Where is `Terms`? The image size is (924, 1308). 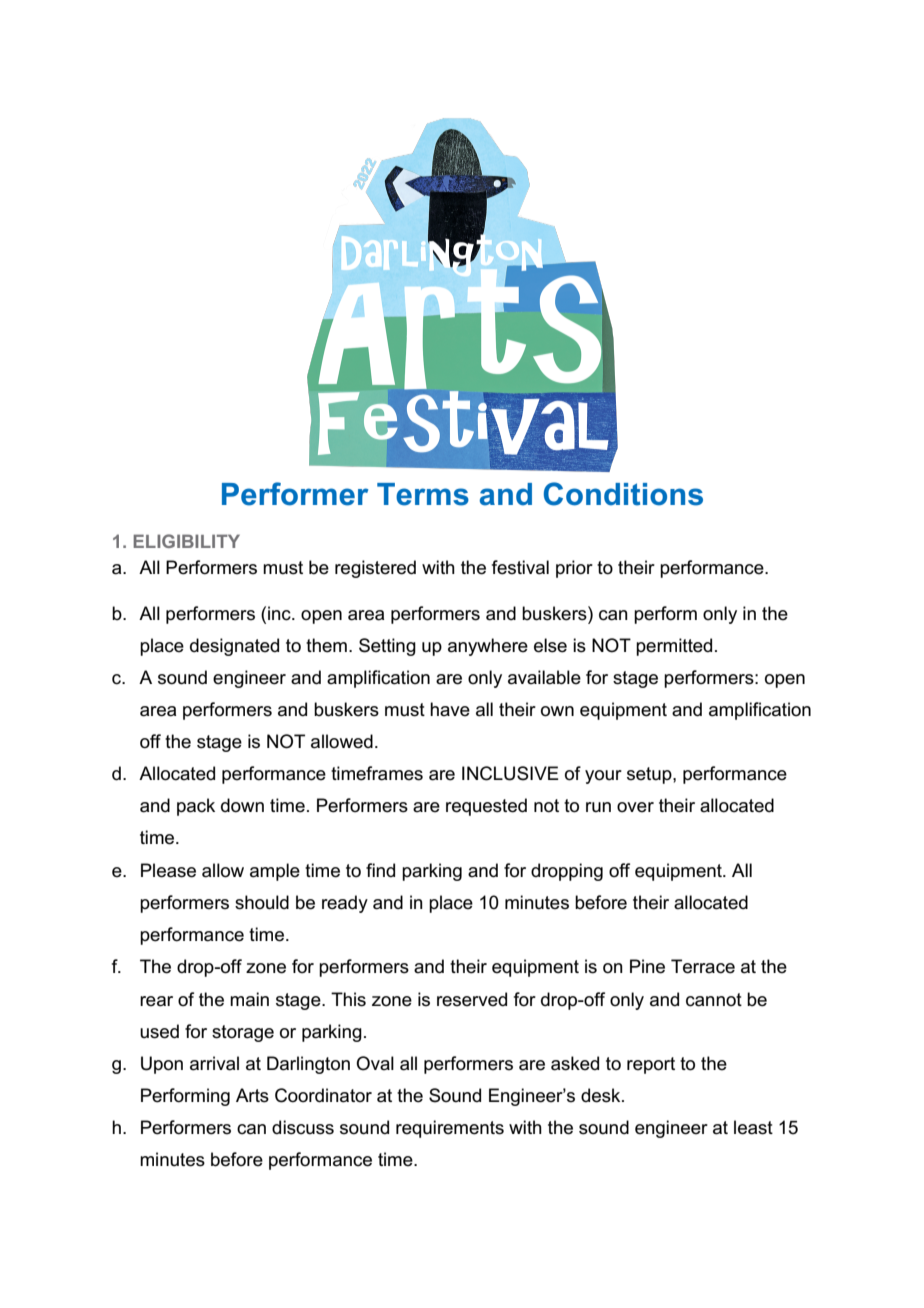 Terms is located at coordinates (423, 494).
